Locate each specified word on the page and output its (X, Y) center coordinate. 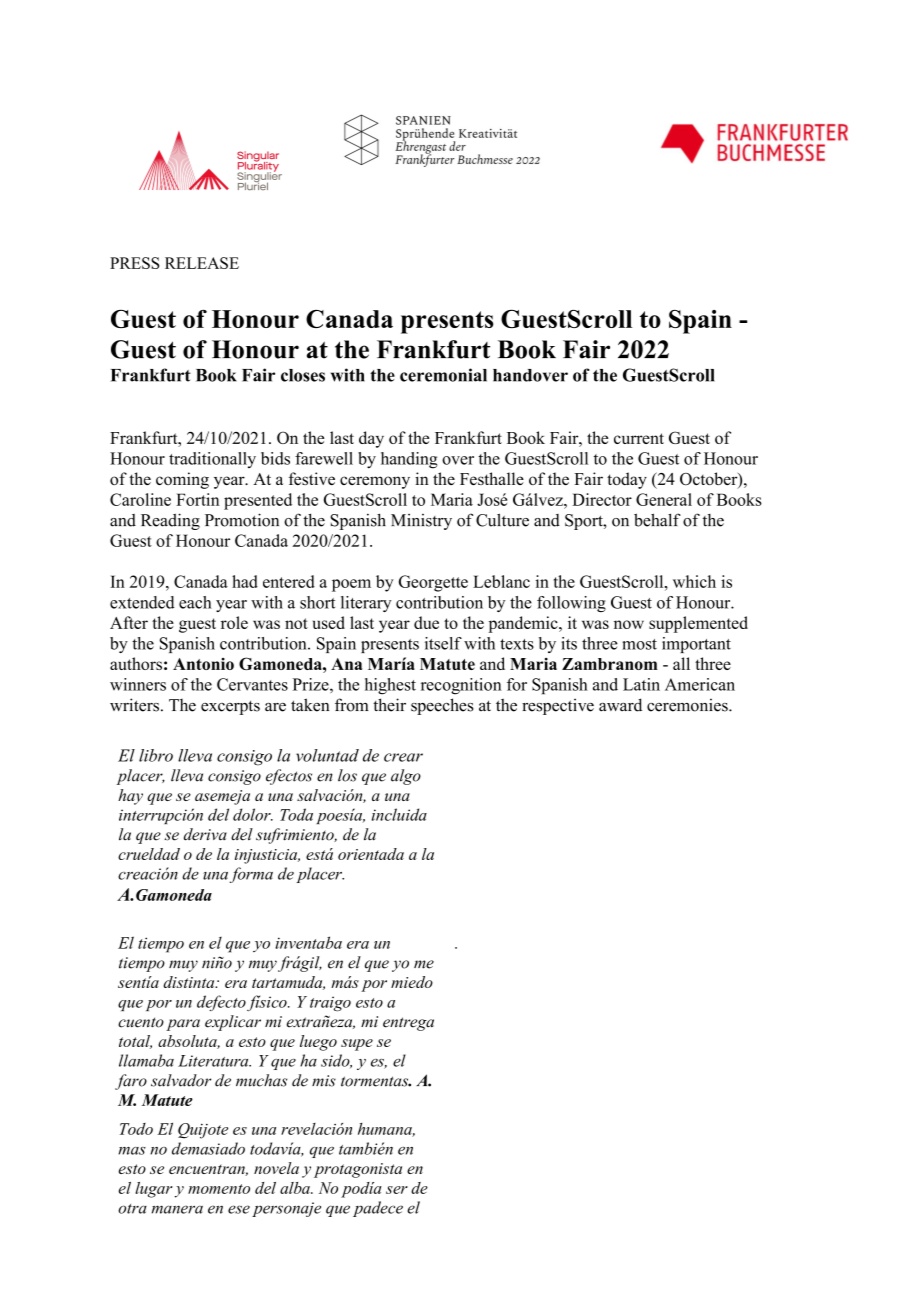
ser (397, 1190)
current (639, 438)
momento (219, 1189)
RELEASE (202, 263)
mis (324, 1081)
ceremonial (443, 375)
